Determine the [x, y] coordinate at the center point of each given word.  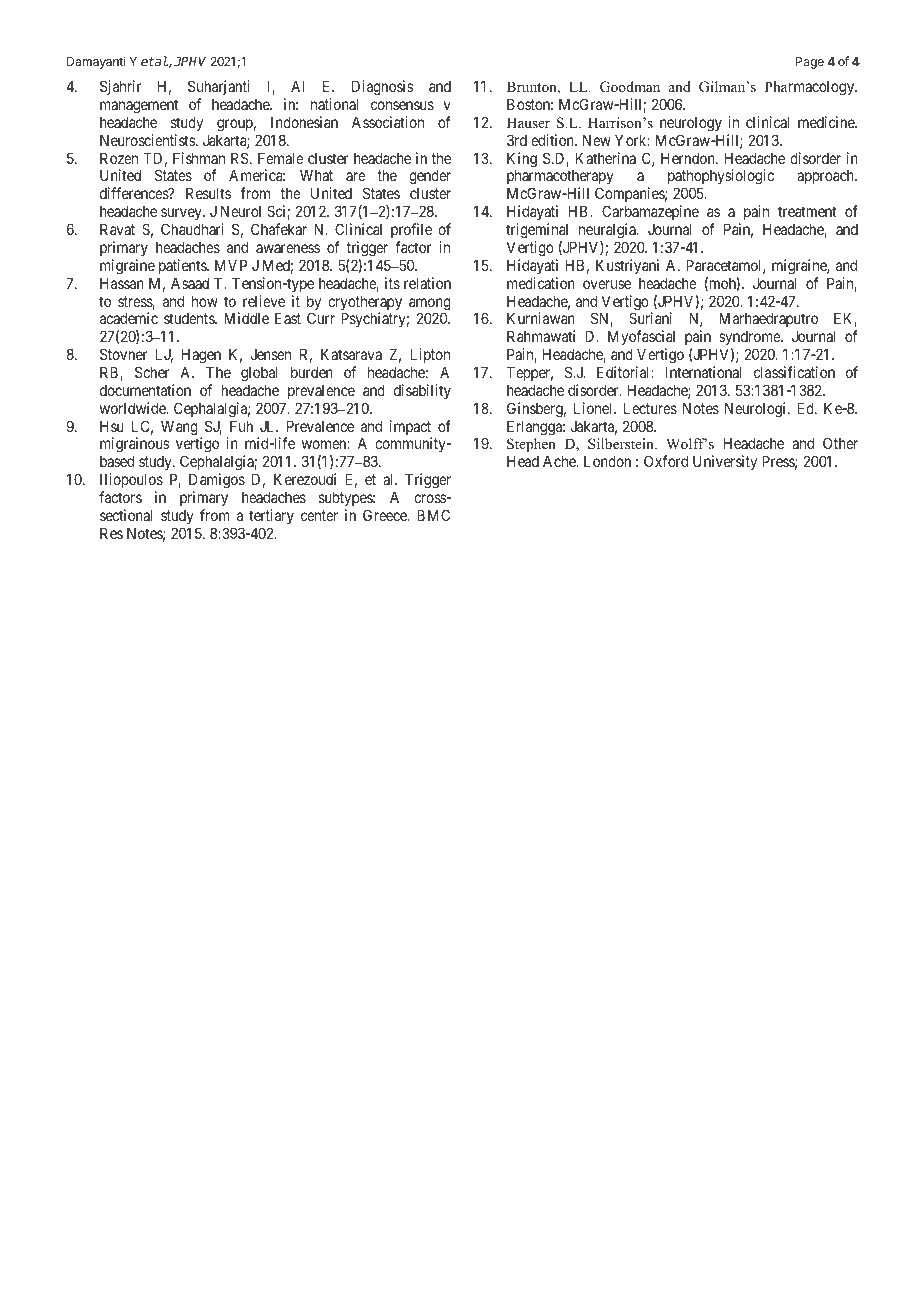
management [139, 106]
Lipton [430, 355]
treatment [807, 211]
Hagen [201, 356]
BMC [433, 515]
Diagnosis [383, 88]
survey [182, 214]
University [725, 462]
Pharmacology [811, 88]
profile [411, 230]
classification [794, 372]
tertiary [271, 516]
